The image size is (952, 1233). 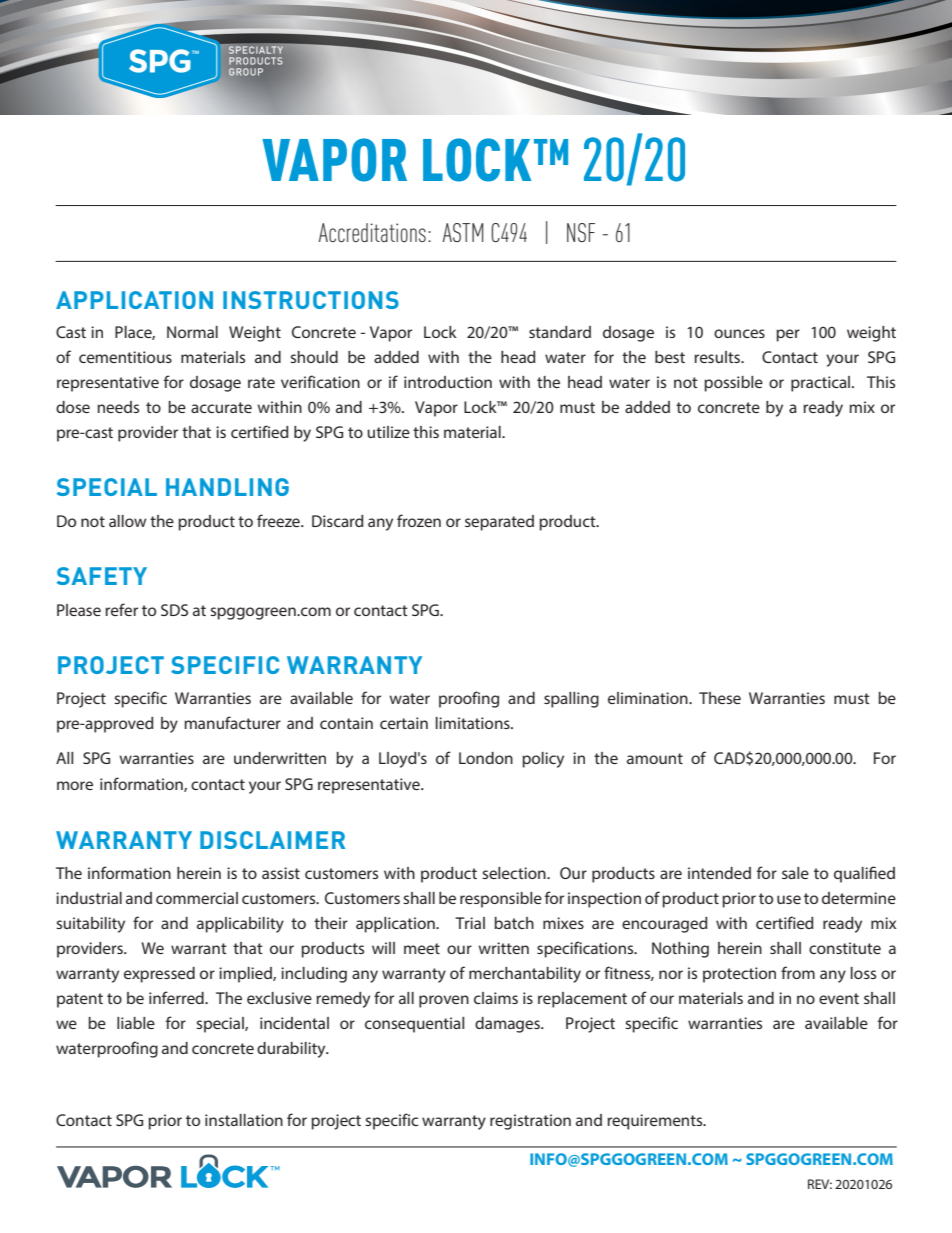 I want to click on installation, so click(x=244, y=1120).
